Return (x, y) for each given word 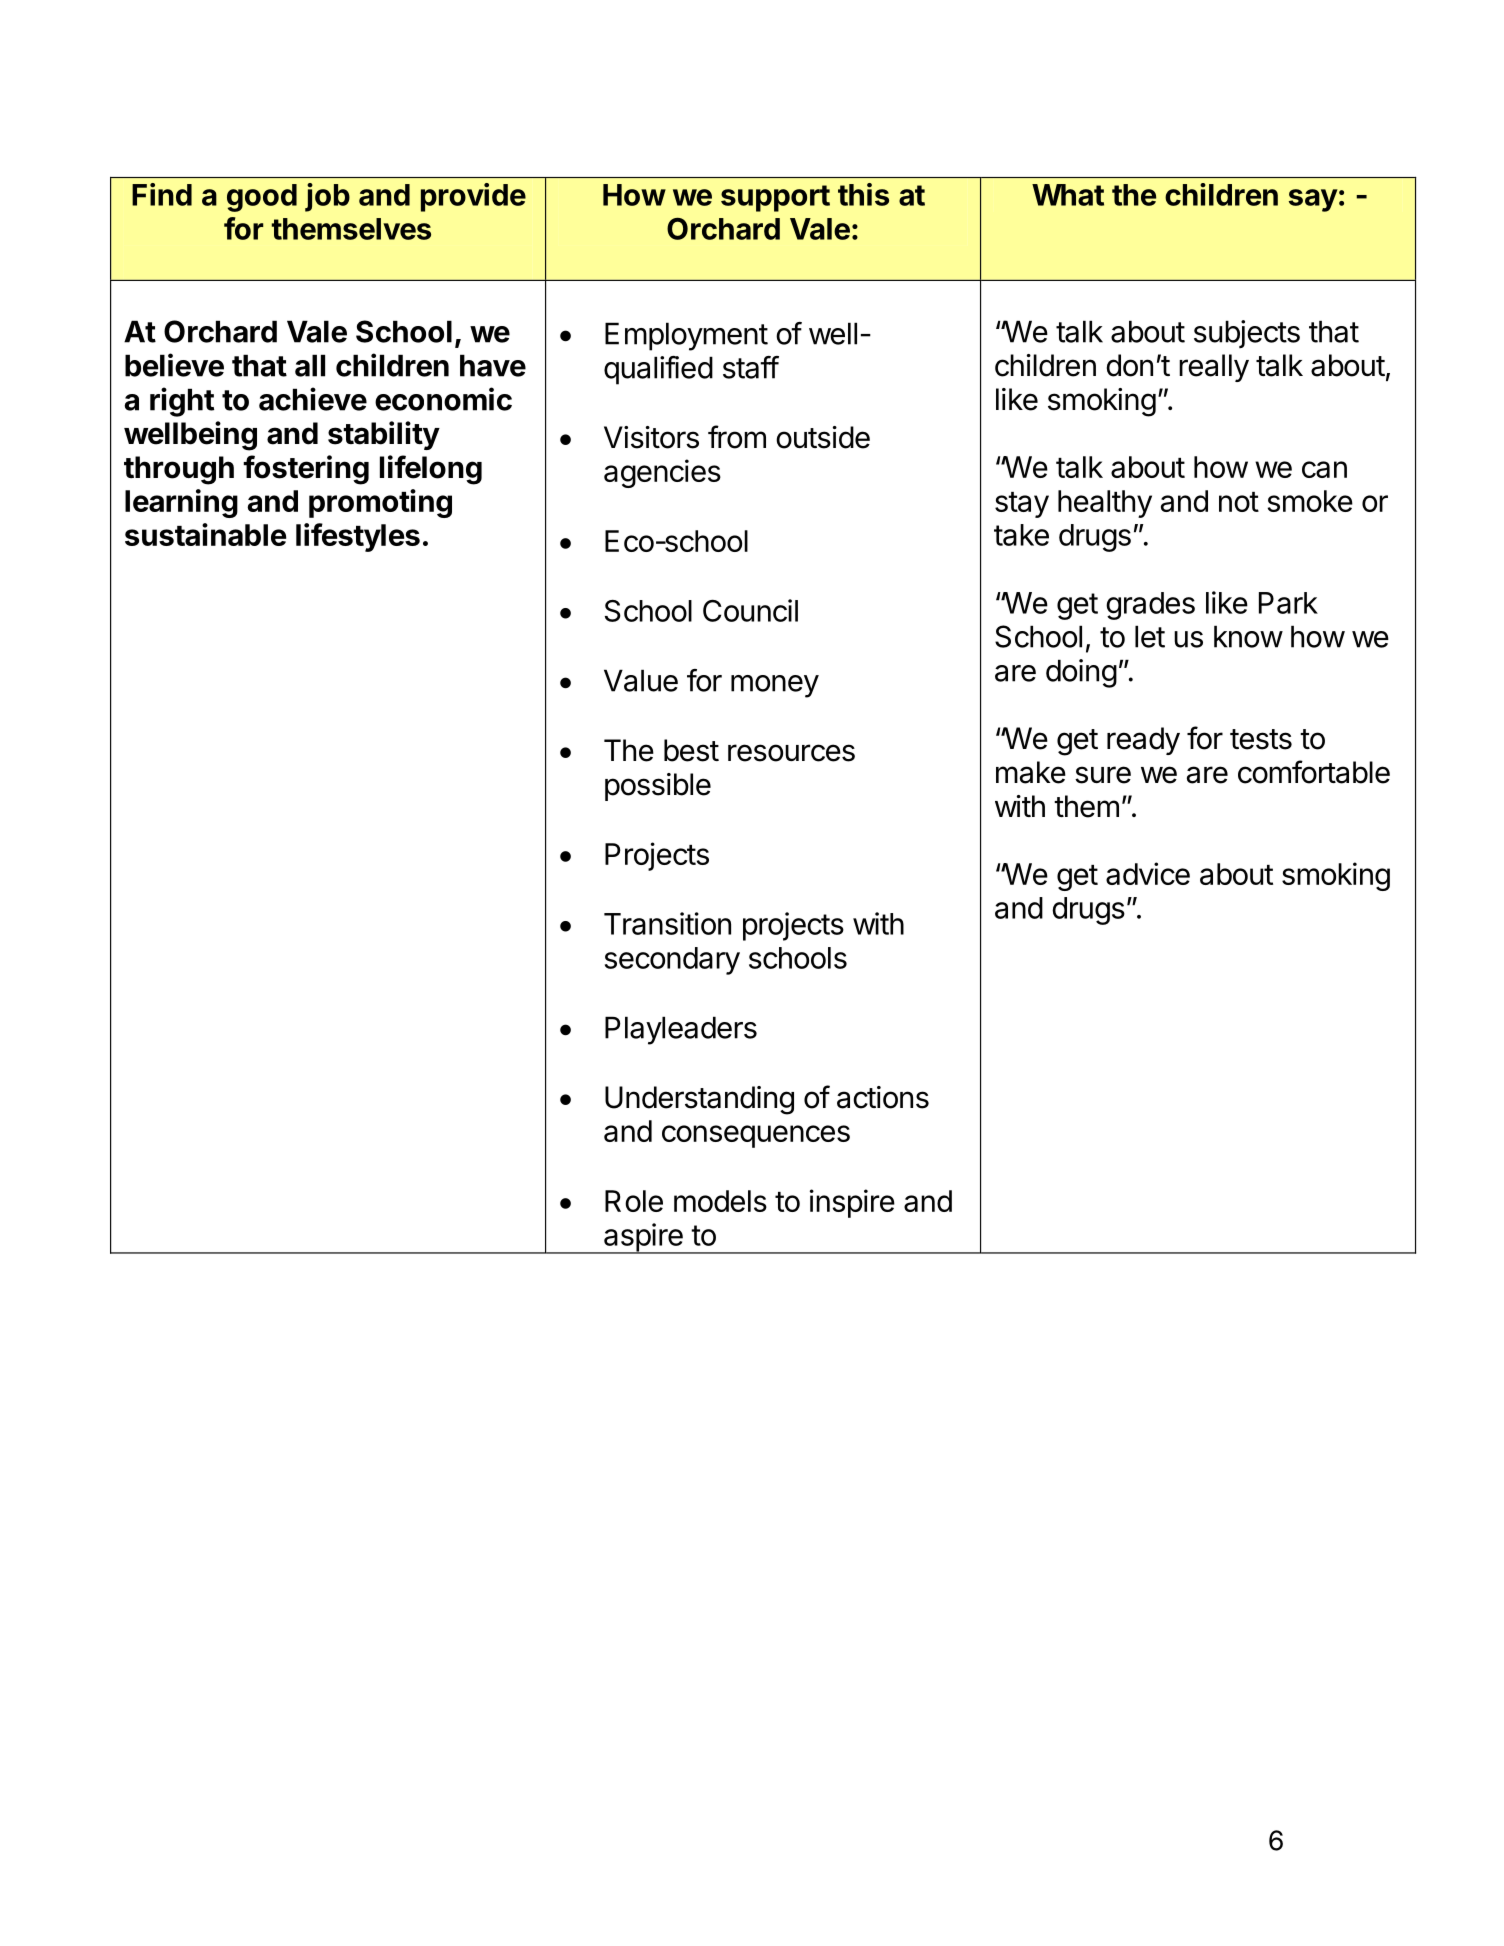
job (327, 197)
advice (1148, 873)
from (737, 437)
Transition (667, 923)
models (720, 1201)
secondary (672, 961)
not (1239, 502)
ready (1143, 741)
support (775, 198)
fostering (306, 470)
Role (634, 1201)
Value (641, 680)
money (775, 686)
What (1068, 195)
